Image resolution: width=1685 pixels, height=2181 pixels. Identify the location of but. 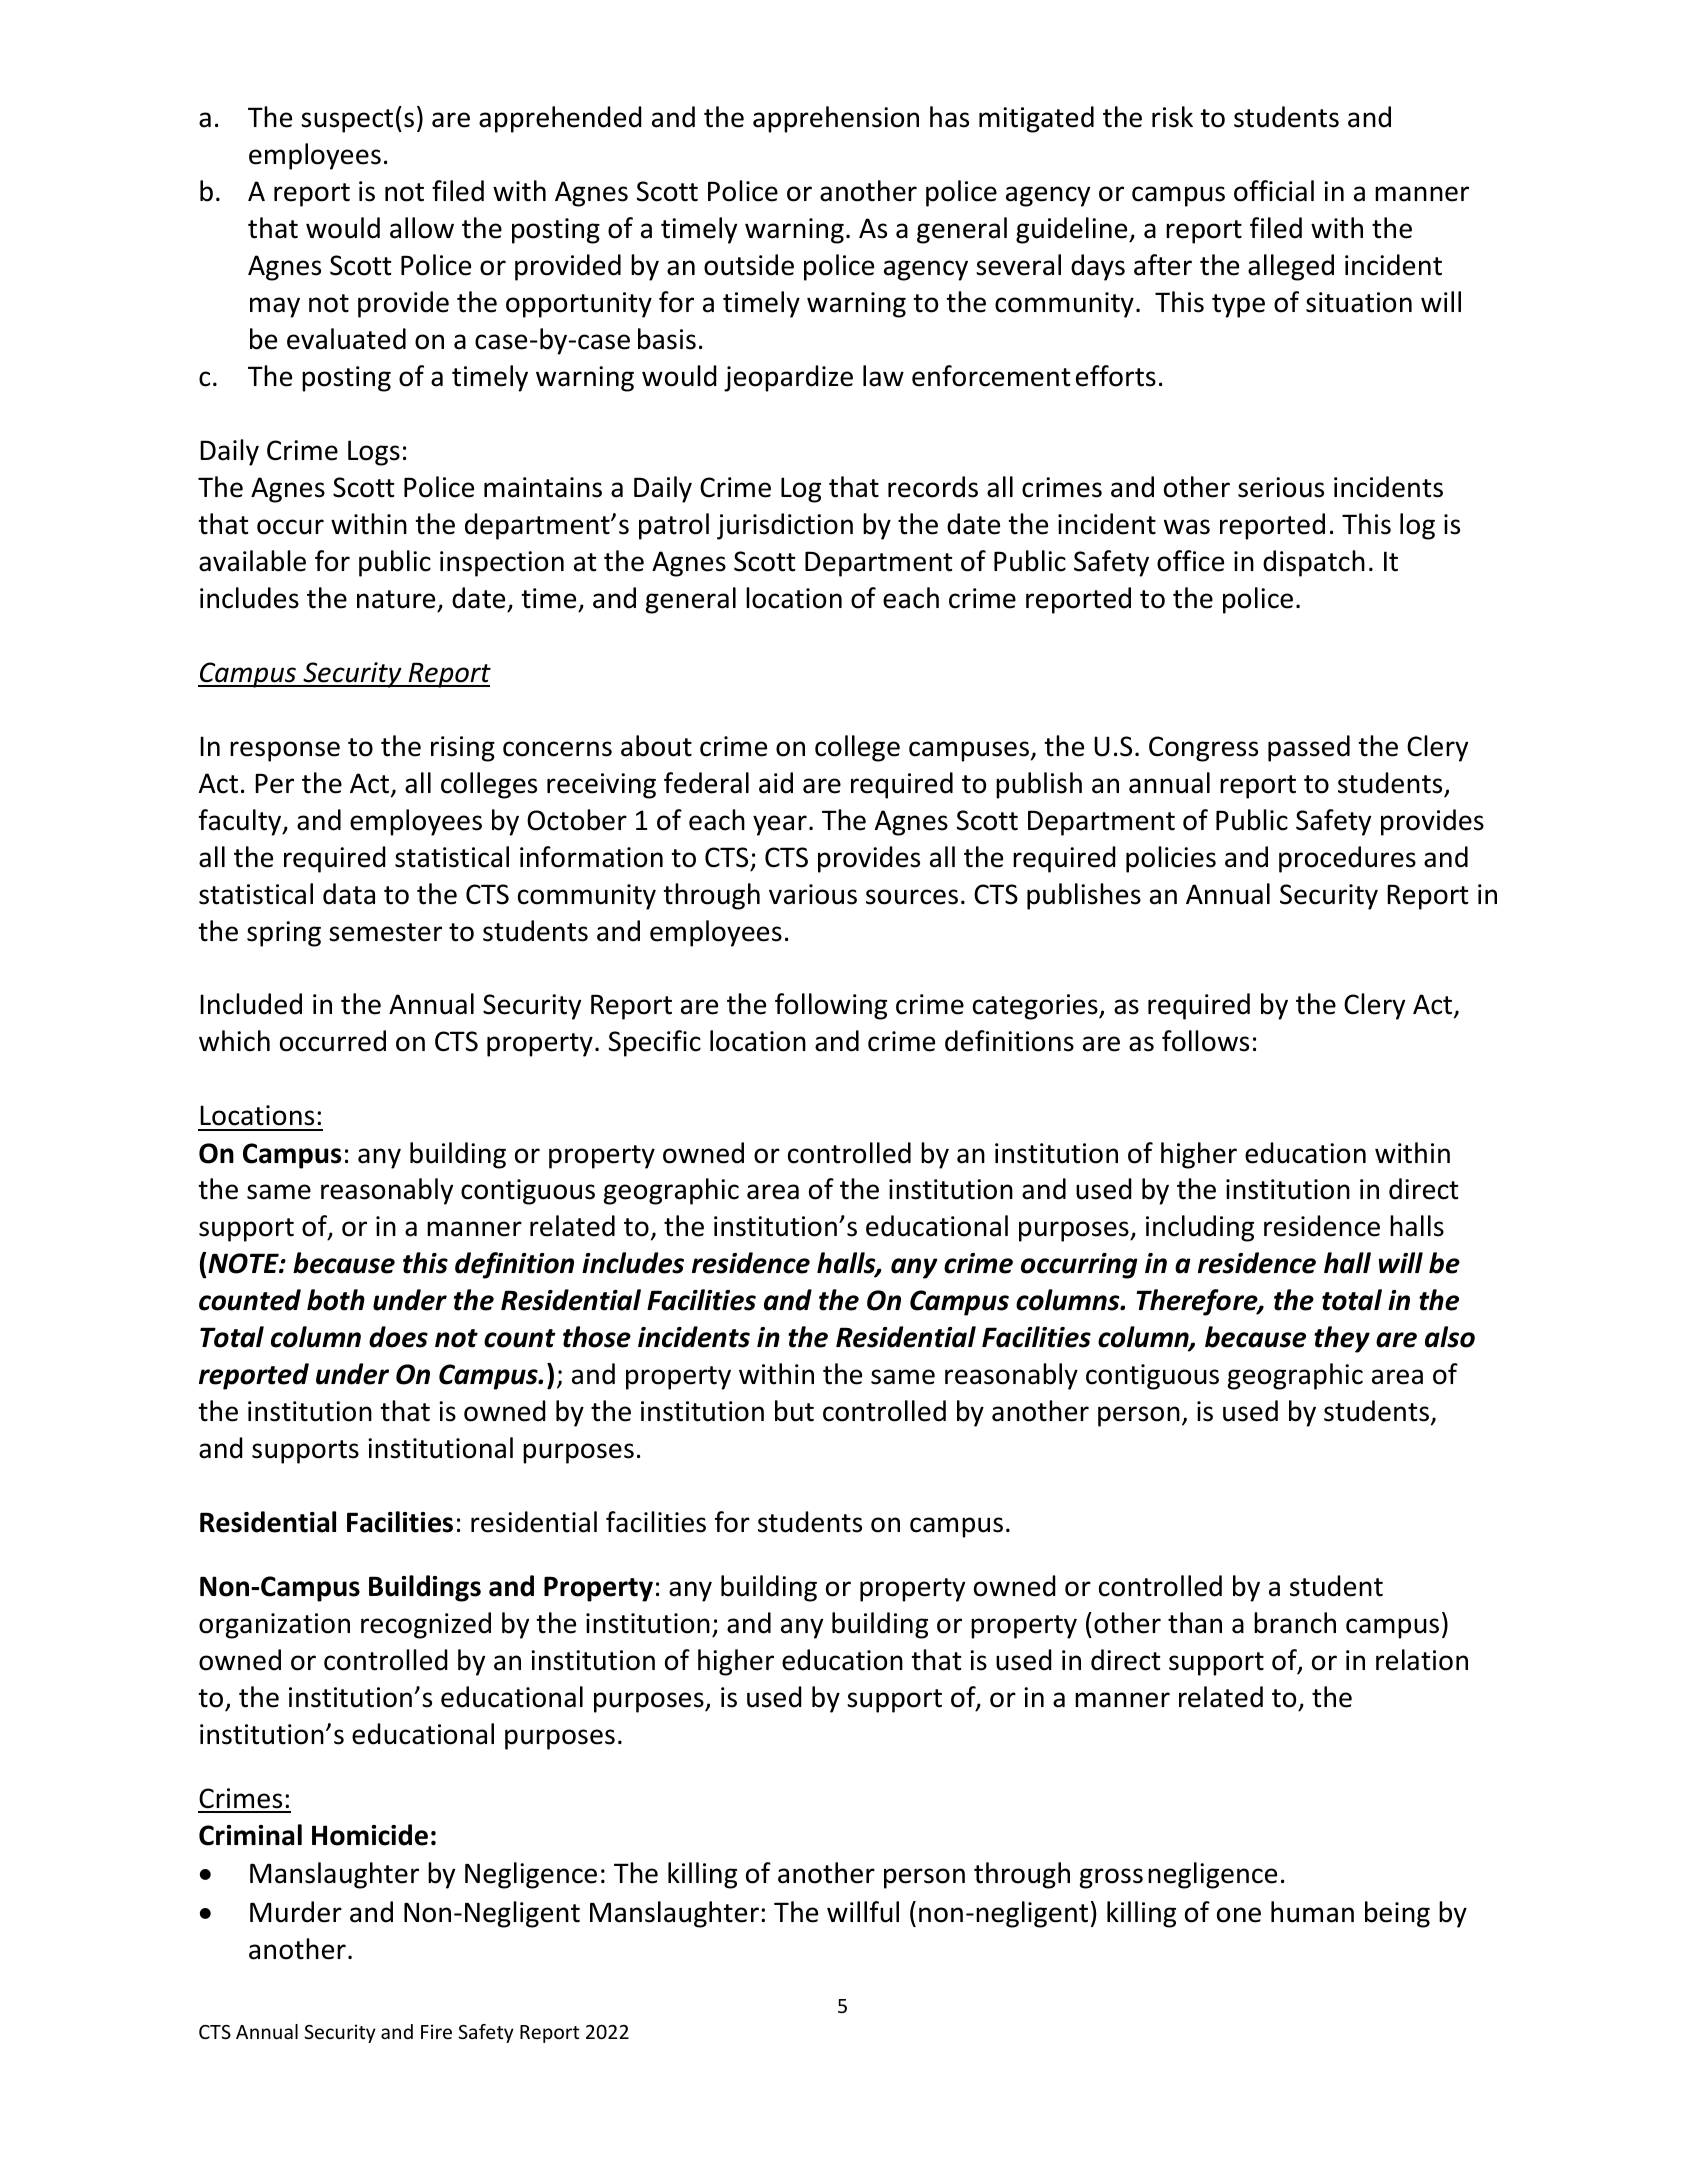
(794, 1411).
